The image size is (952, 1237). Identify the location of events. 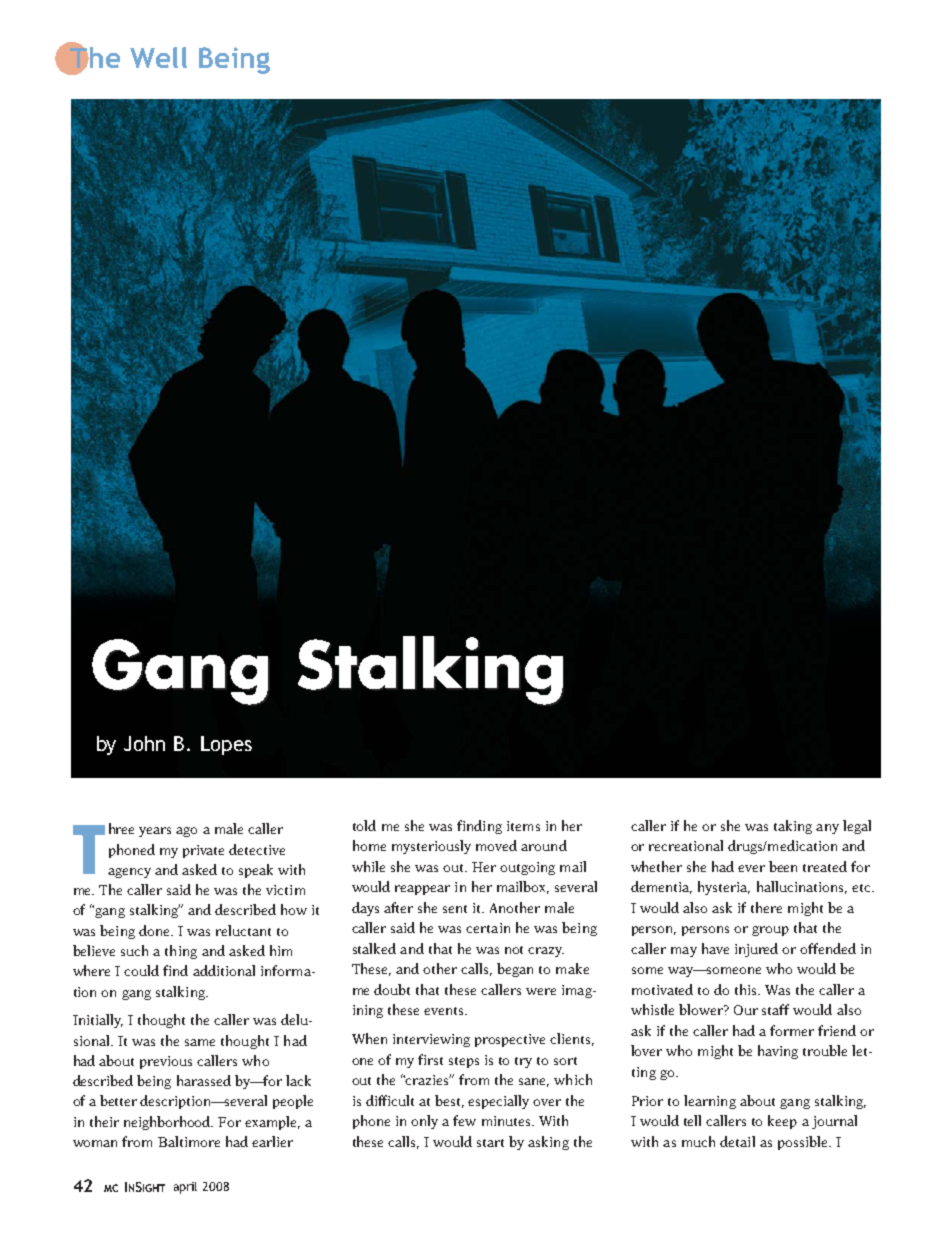
(445, 1011).
